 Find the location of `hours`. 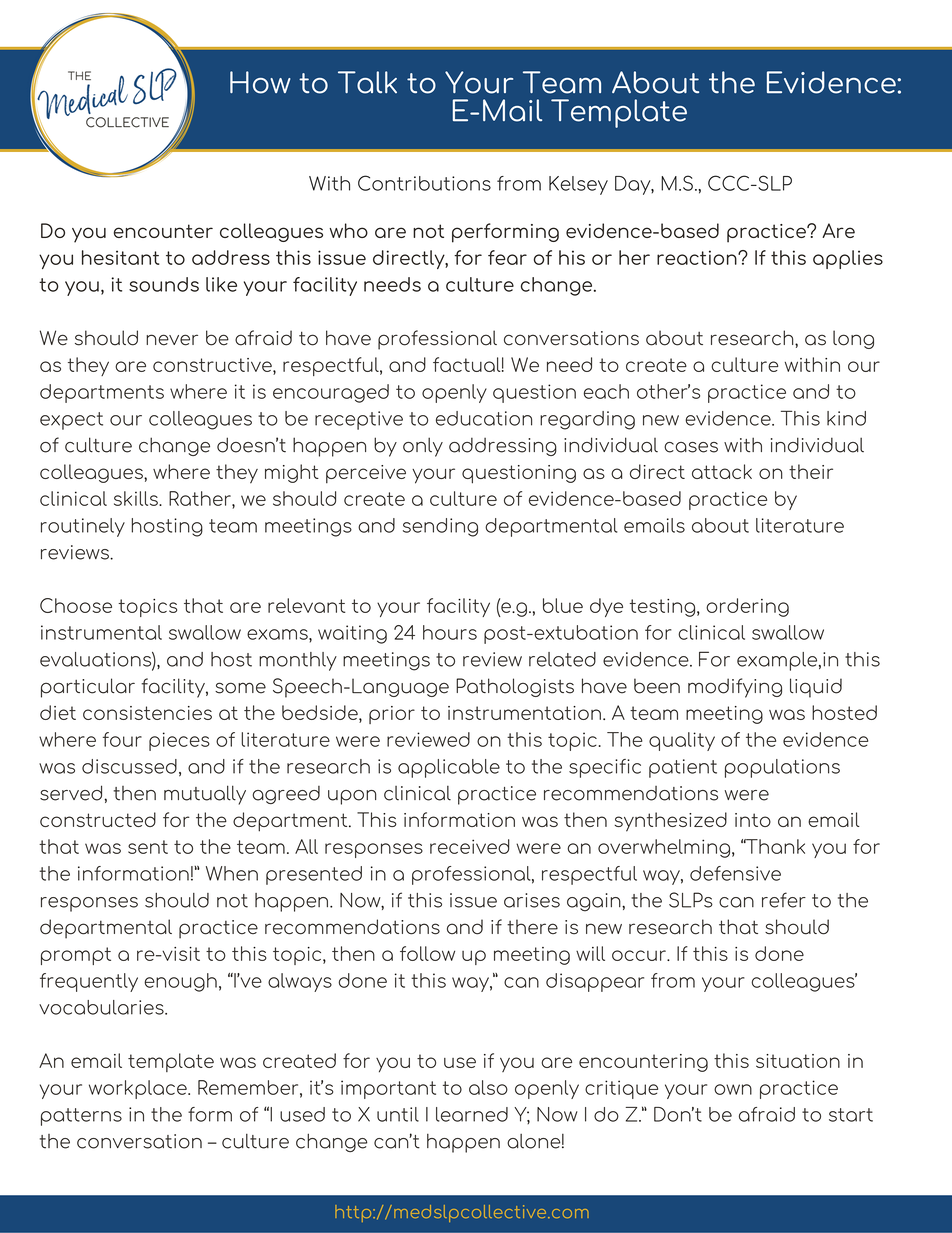

hours is located at coordinates (450, 632).
